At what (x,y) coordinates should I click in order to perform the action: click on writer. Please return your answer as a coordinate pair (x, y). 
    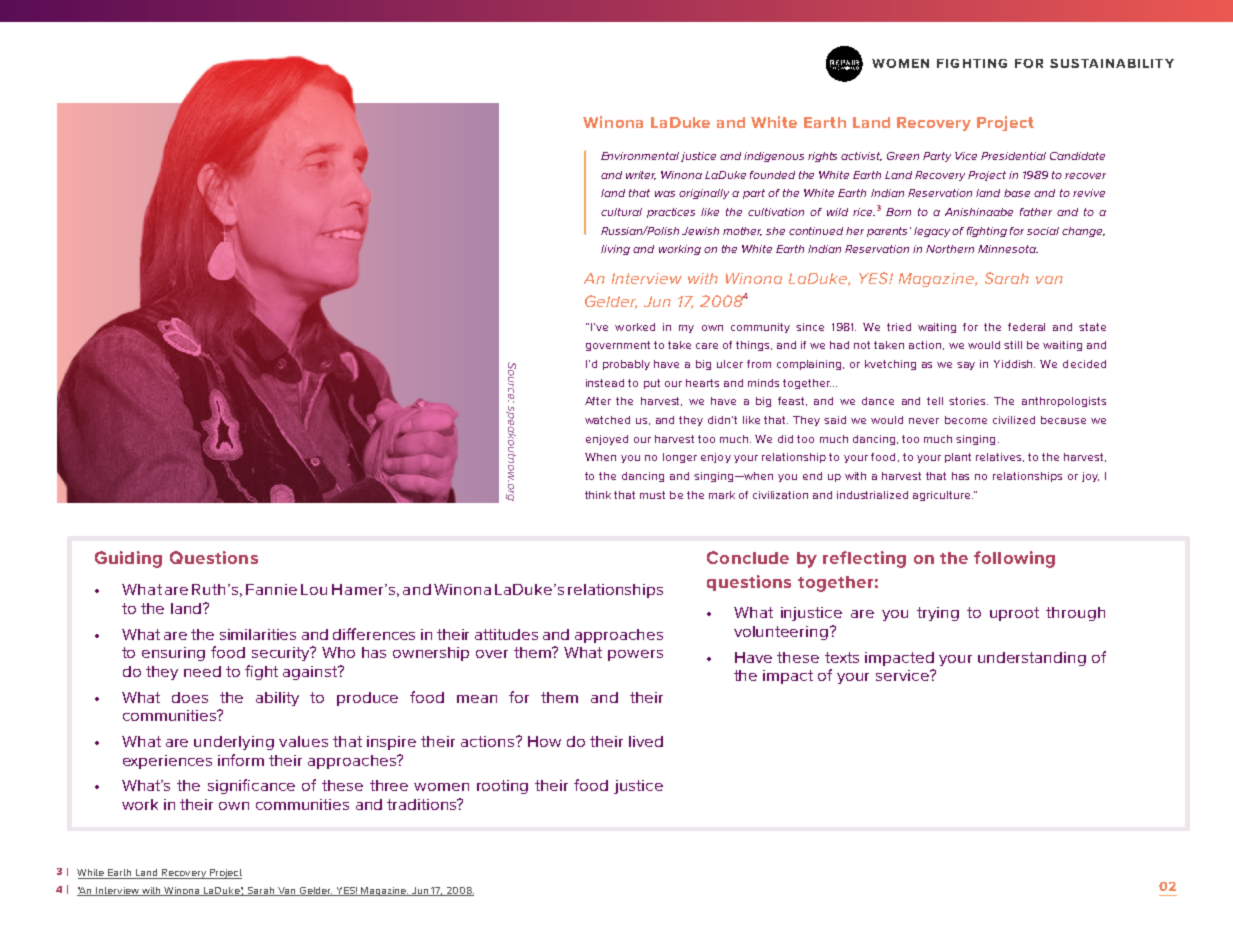
    Looking at the image, I should click on (641, 175).
